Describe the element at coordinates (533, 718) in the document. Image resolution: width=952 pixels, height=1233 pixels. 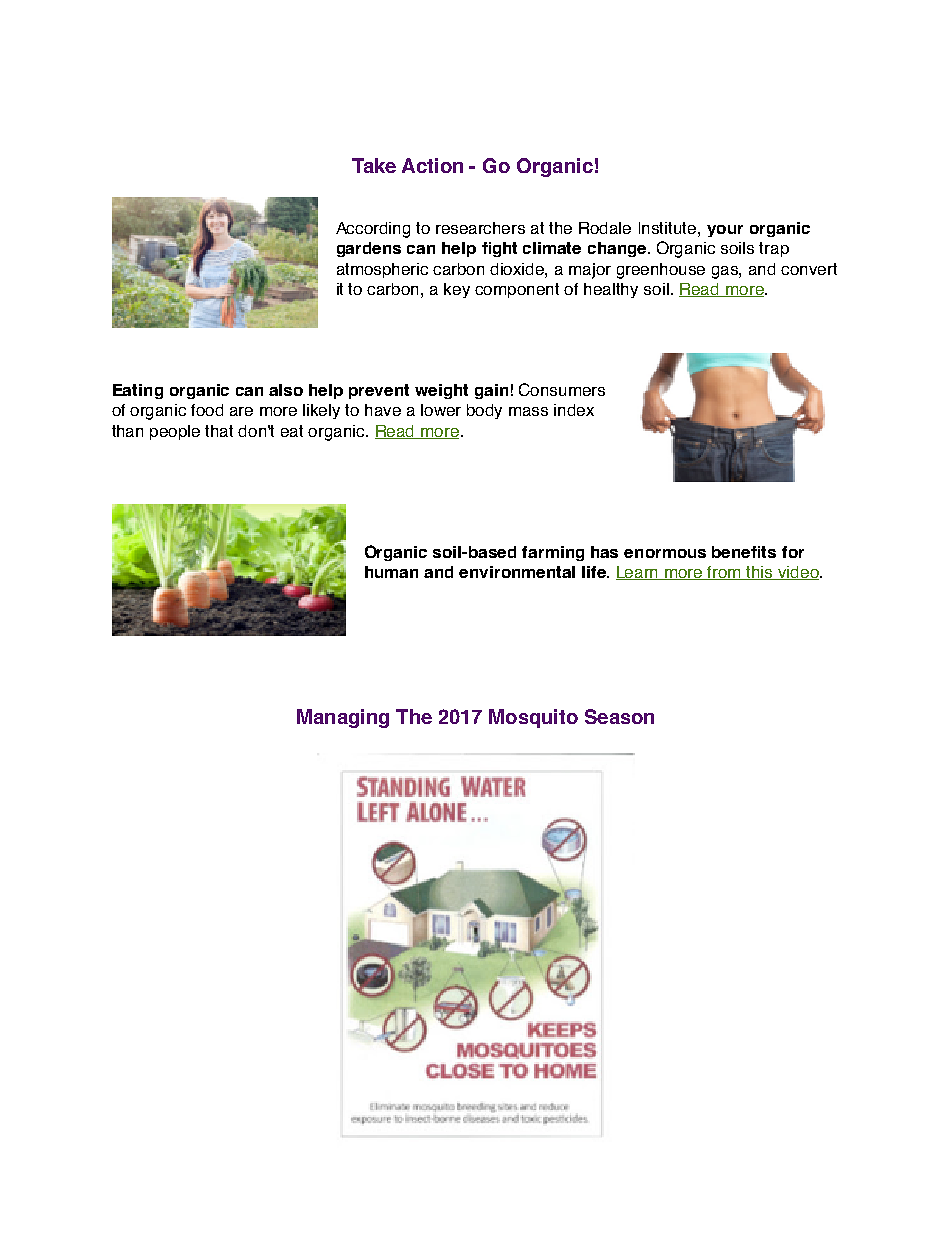
I see `Mosquito` at that location.
